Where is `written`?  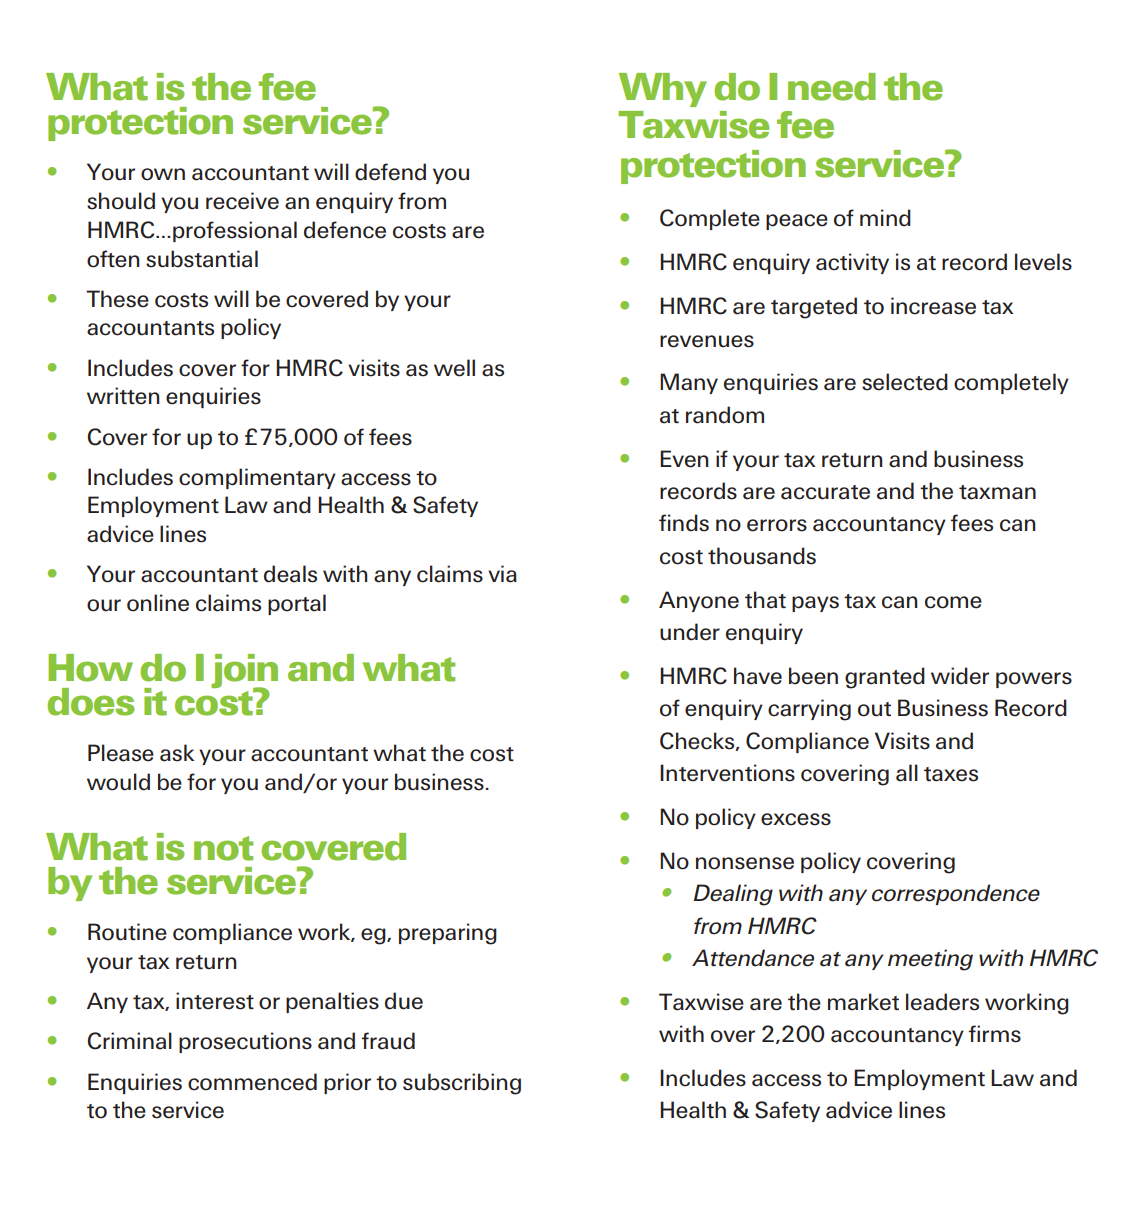
written is located at coordinates (123, 396).
